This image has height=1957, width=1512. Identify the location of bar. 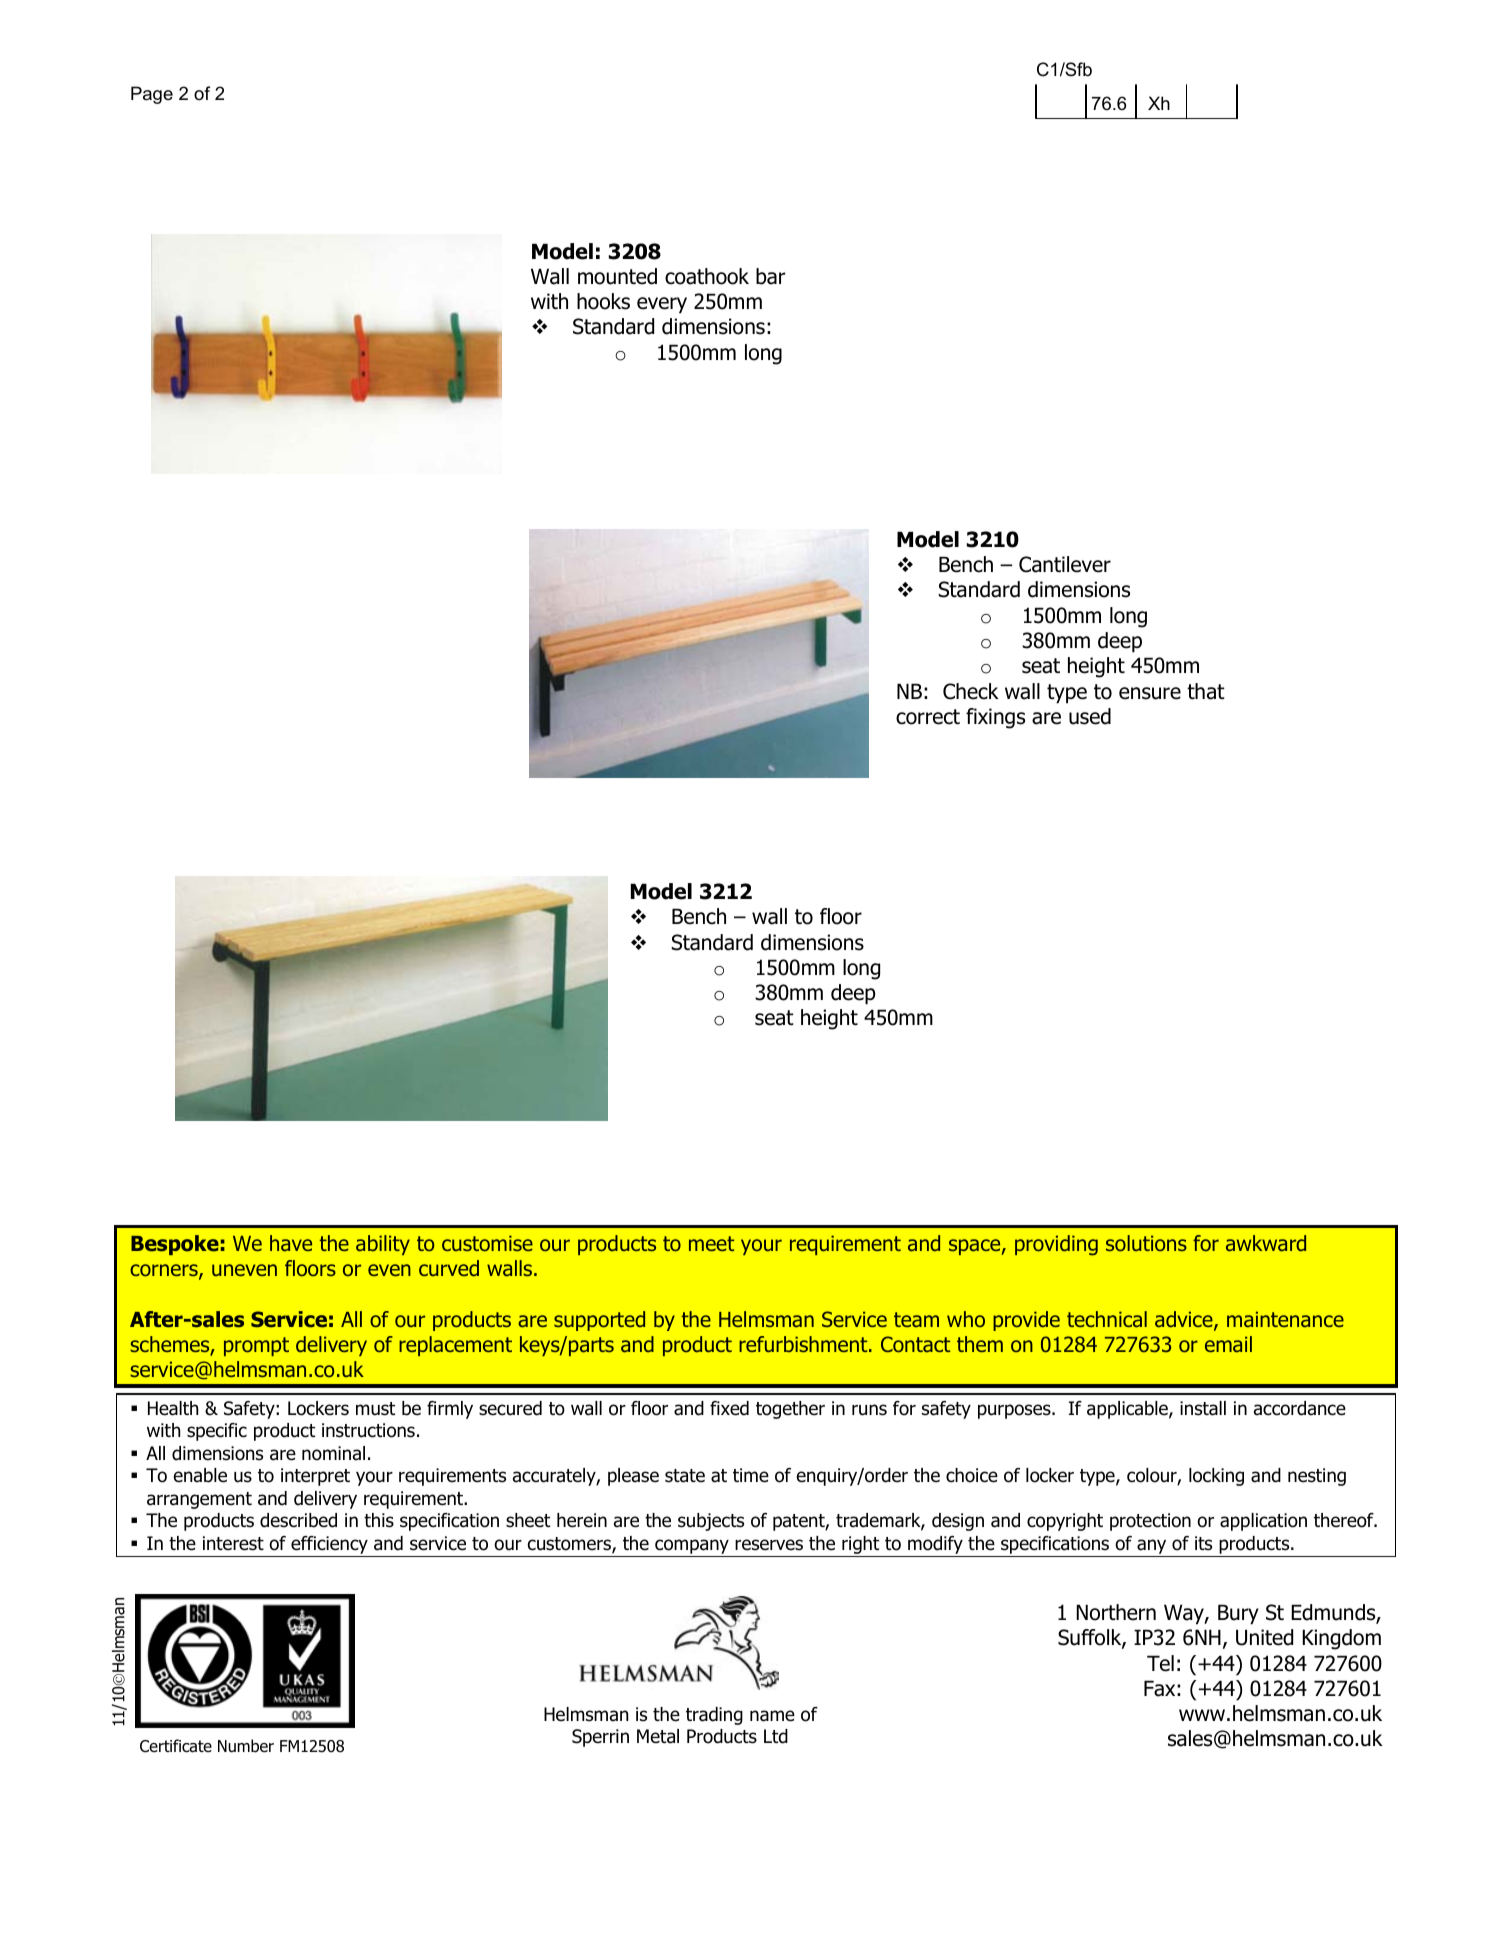
(770, 276).
